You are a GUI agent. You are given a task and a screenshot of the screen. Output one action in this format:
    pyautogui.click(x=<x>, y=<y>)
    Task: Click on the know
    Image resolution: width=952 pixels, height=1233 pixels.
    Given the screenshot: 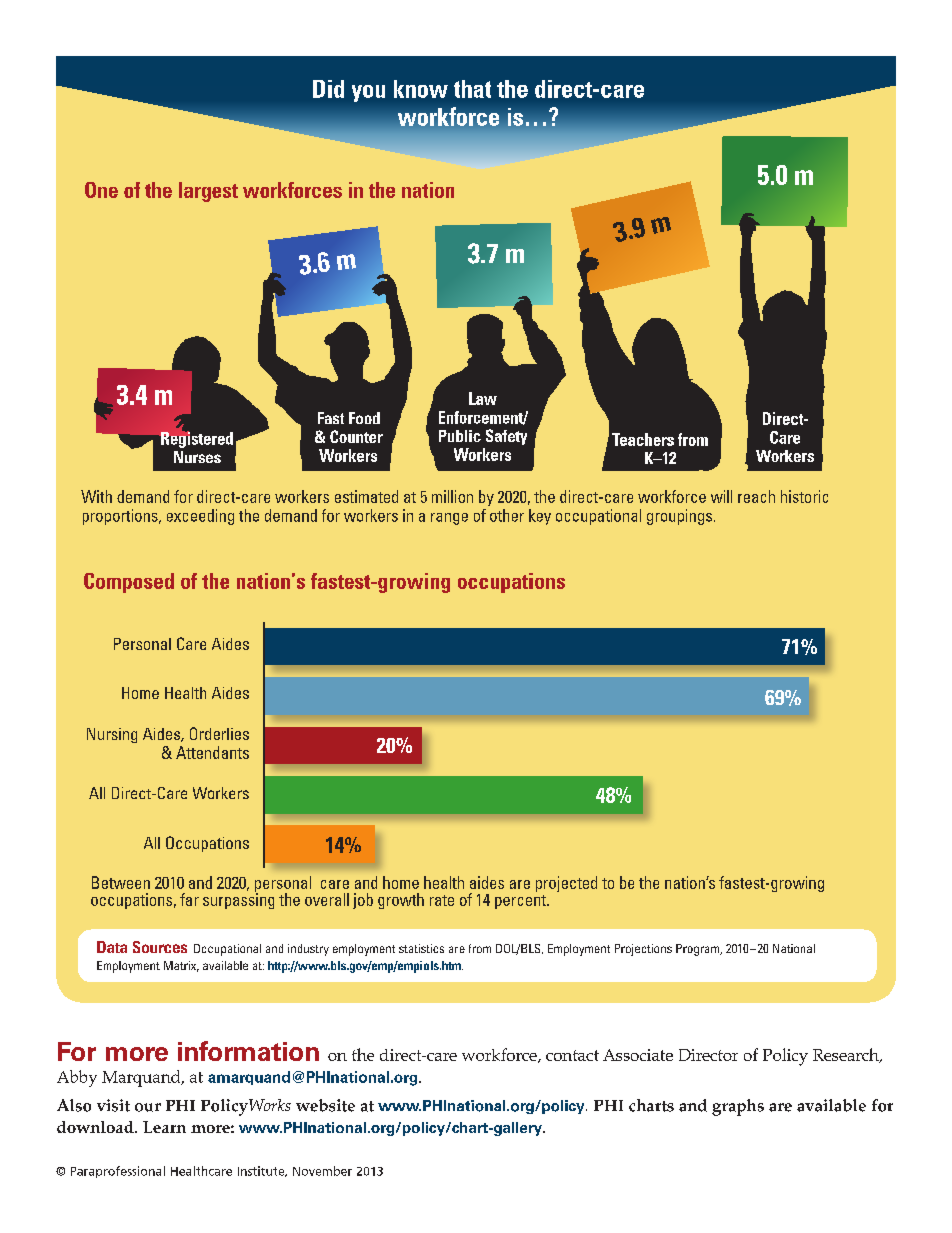 What is the action you would take?
    pyautogui.click(x=421, y=89)
